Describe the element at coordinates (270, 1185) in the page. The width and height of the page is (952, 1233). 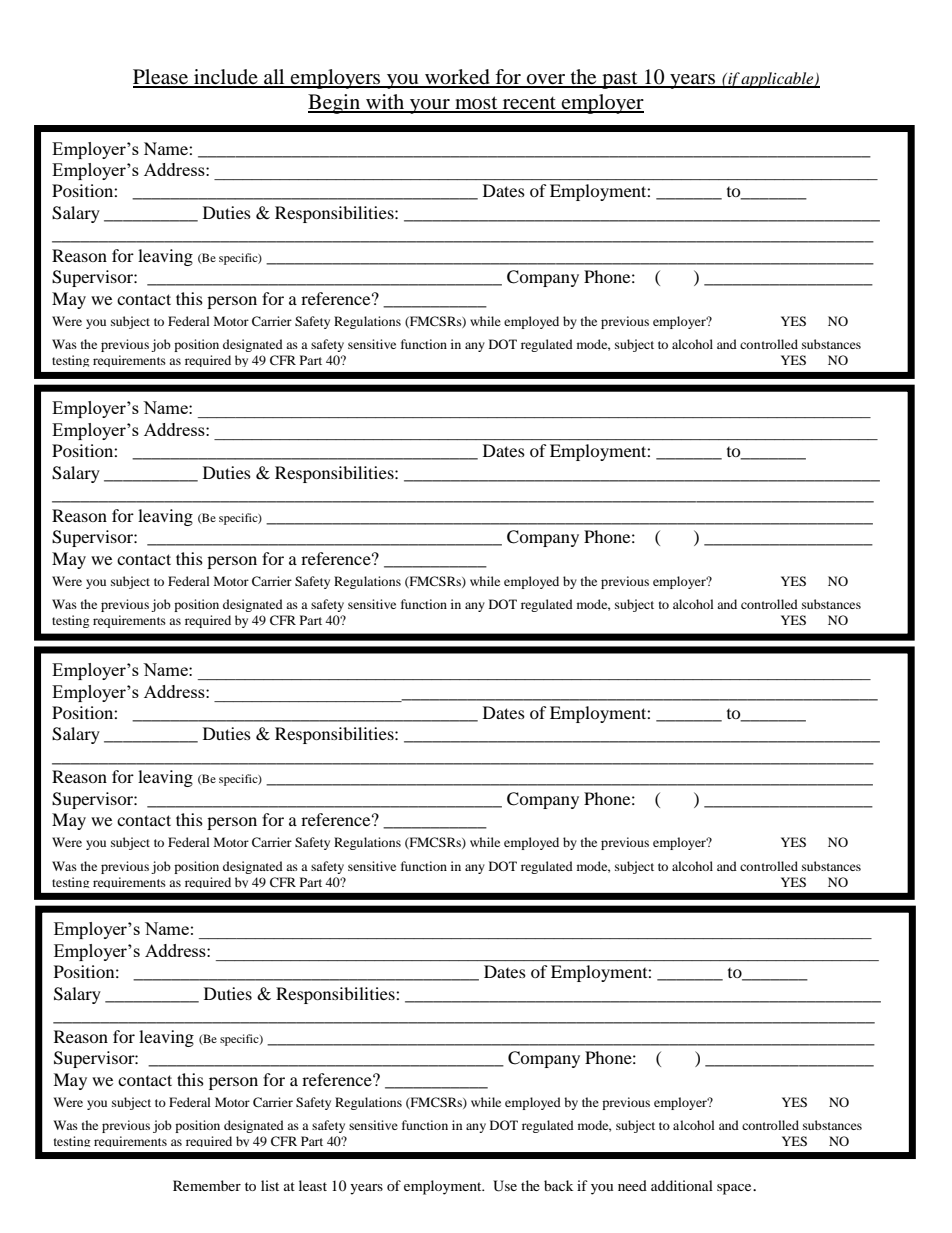
I see `list` at that location.
